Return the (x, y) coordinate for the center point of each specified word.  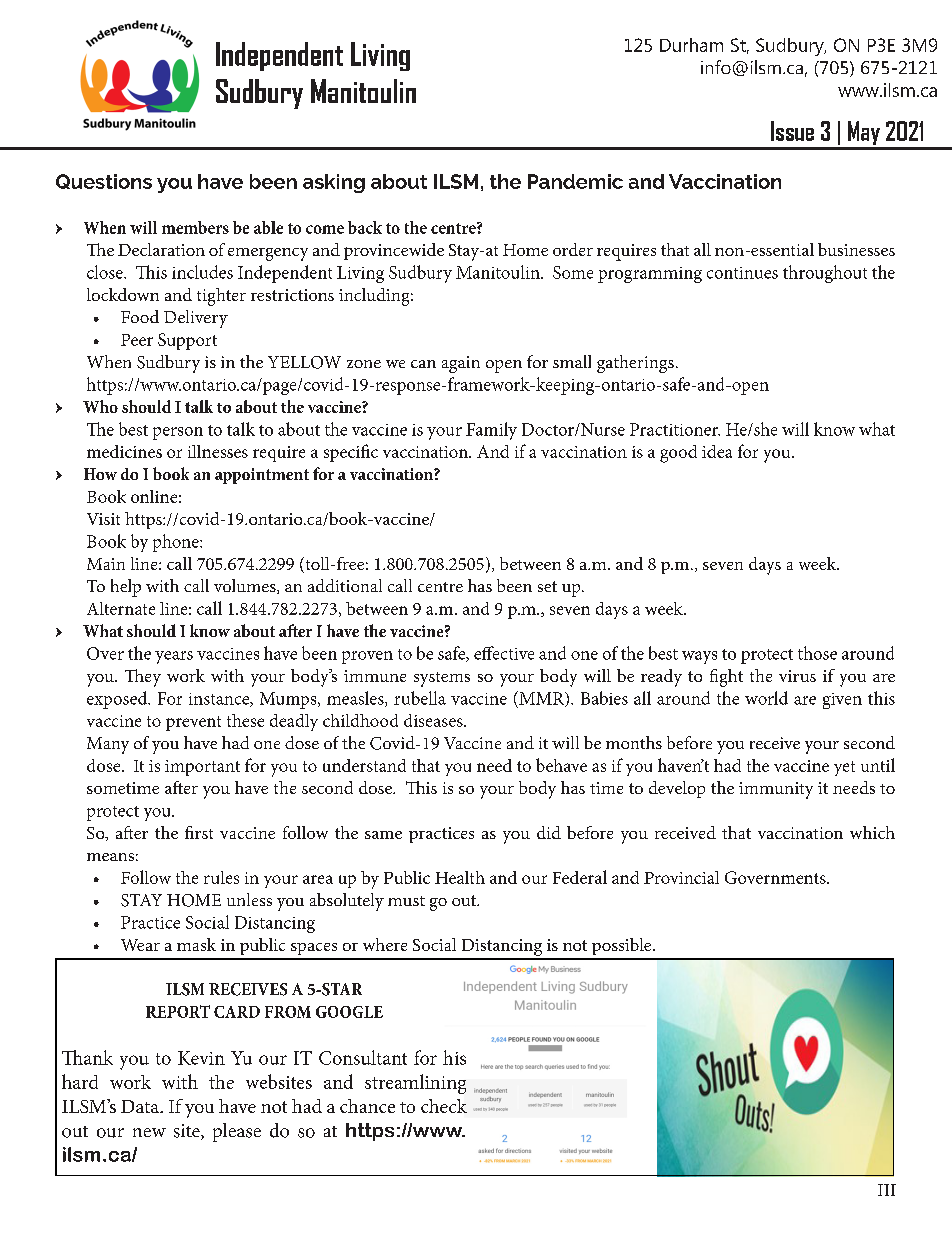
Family (491, 431)
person (178, 433)
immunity (776, 790)
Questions (104, 181)
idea (717, 451)
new (149, 1132)
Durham (691, 45)
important (202, 768)
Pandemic (575, 181)
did (549, 832)
